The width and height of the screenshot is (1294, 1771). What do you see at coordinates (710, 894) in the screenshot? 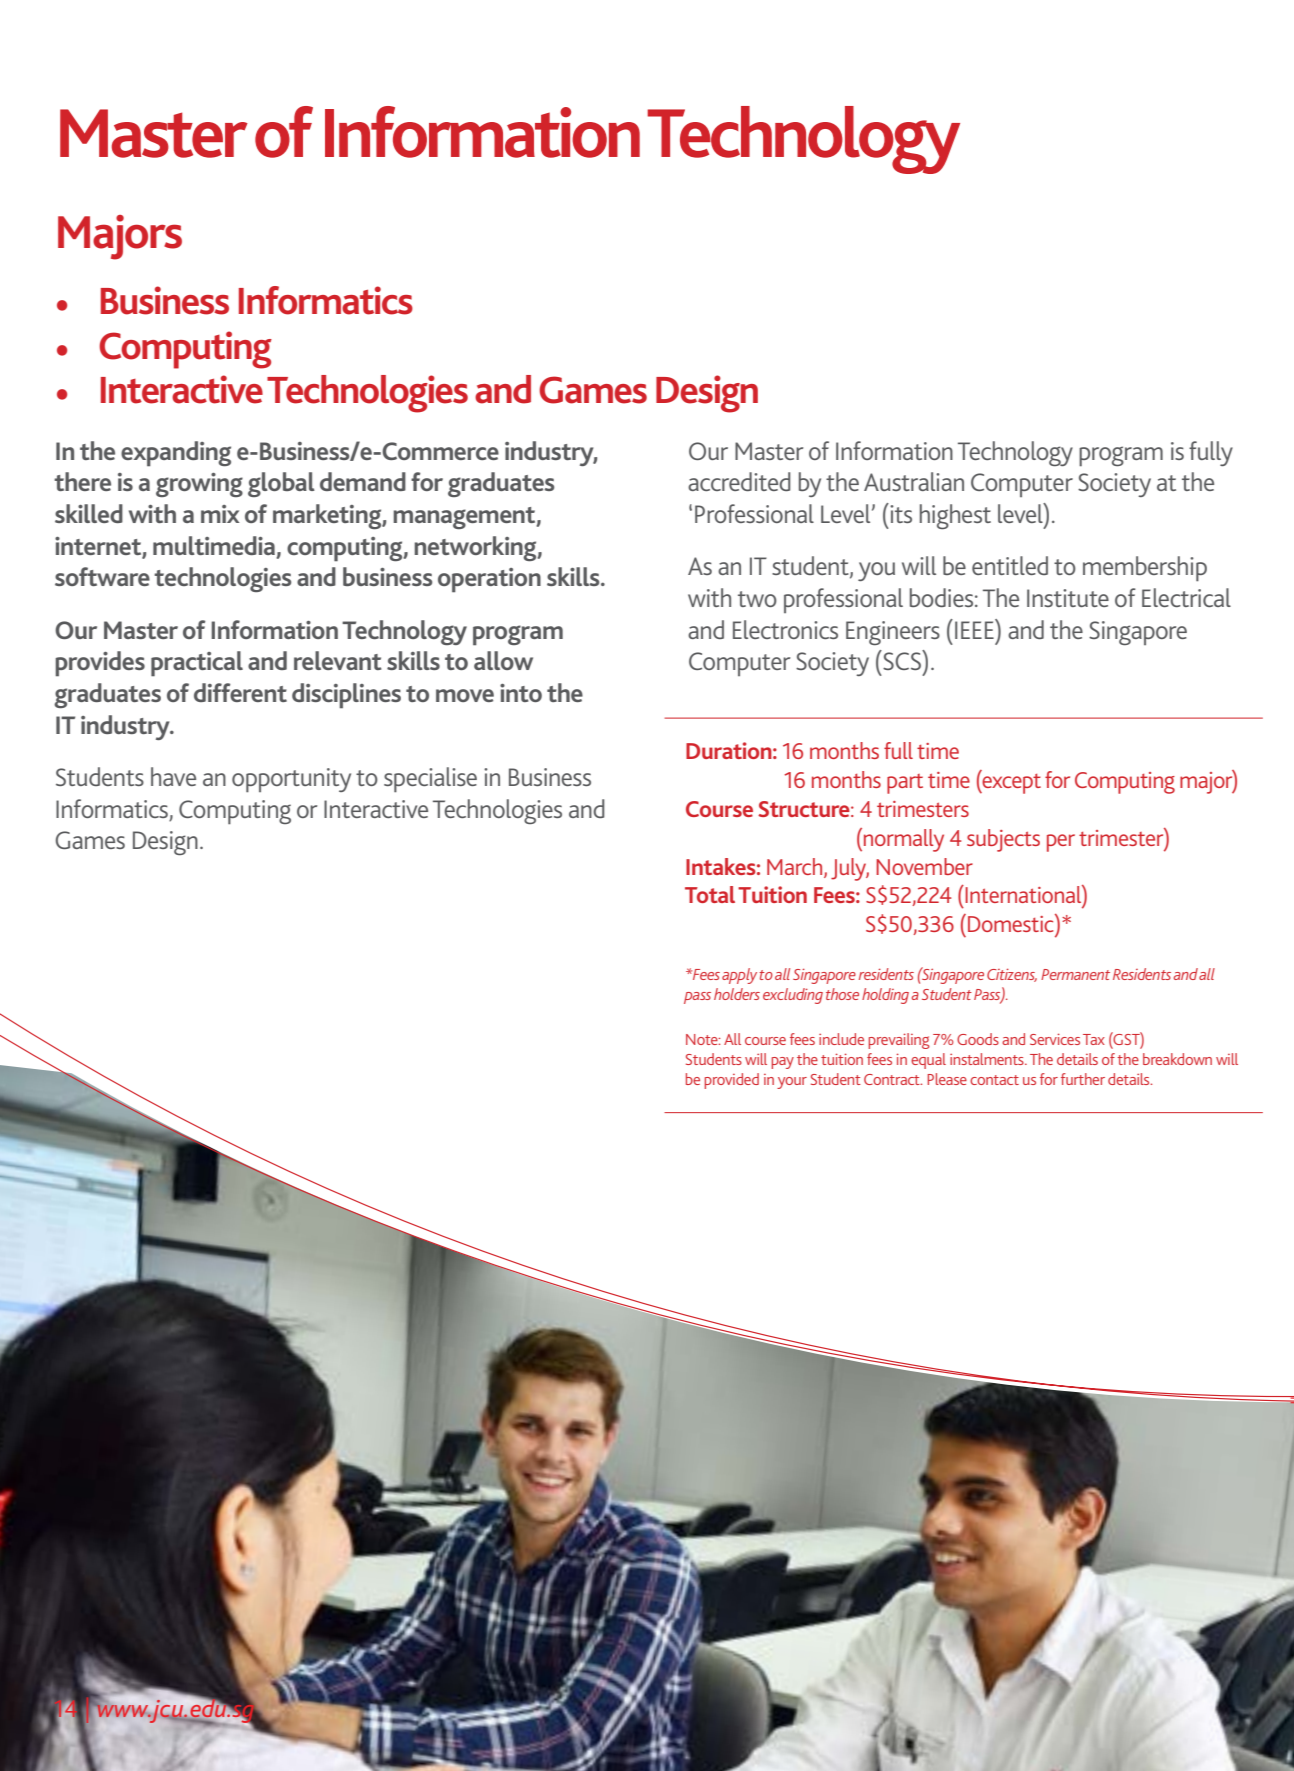
I see `Total` at bounding box center [710, 894].
